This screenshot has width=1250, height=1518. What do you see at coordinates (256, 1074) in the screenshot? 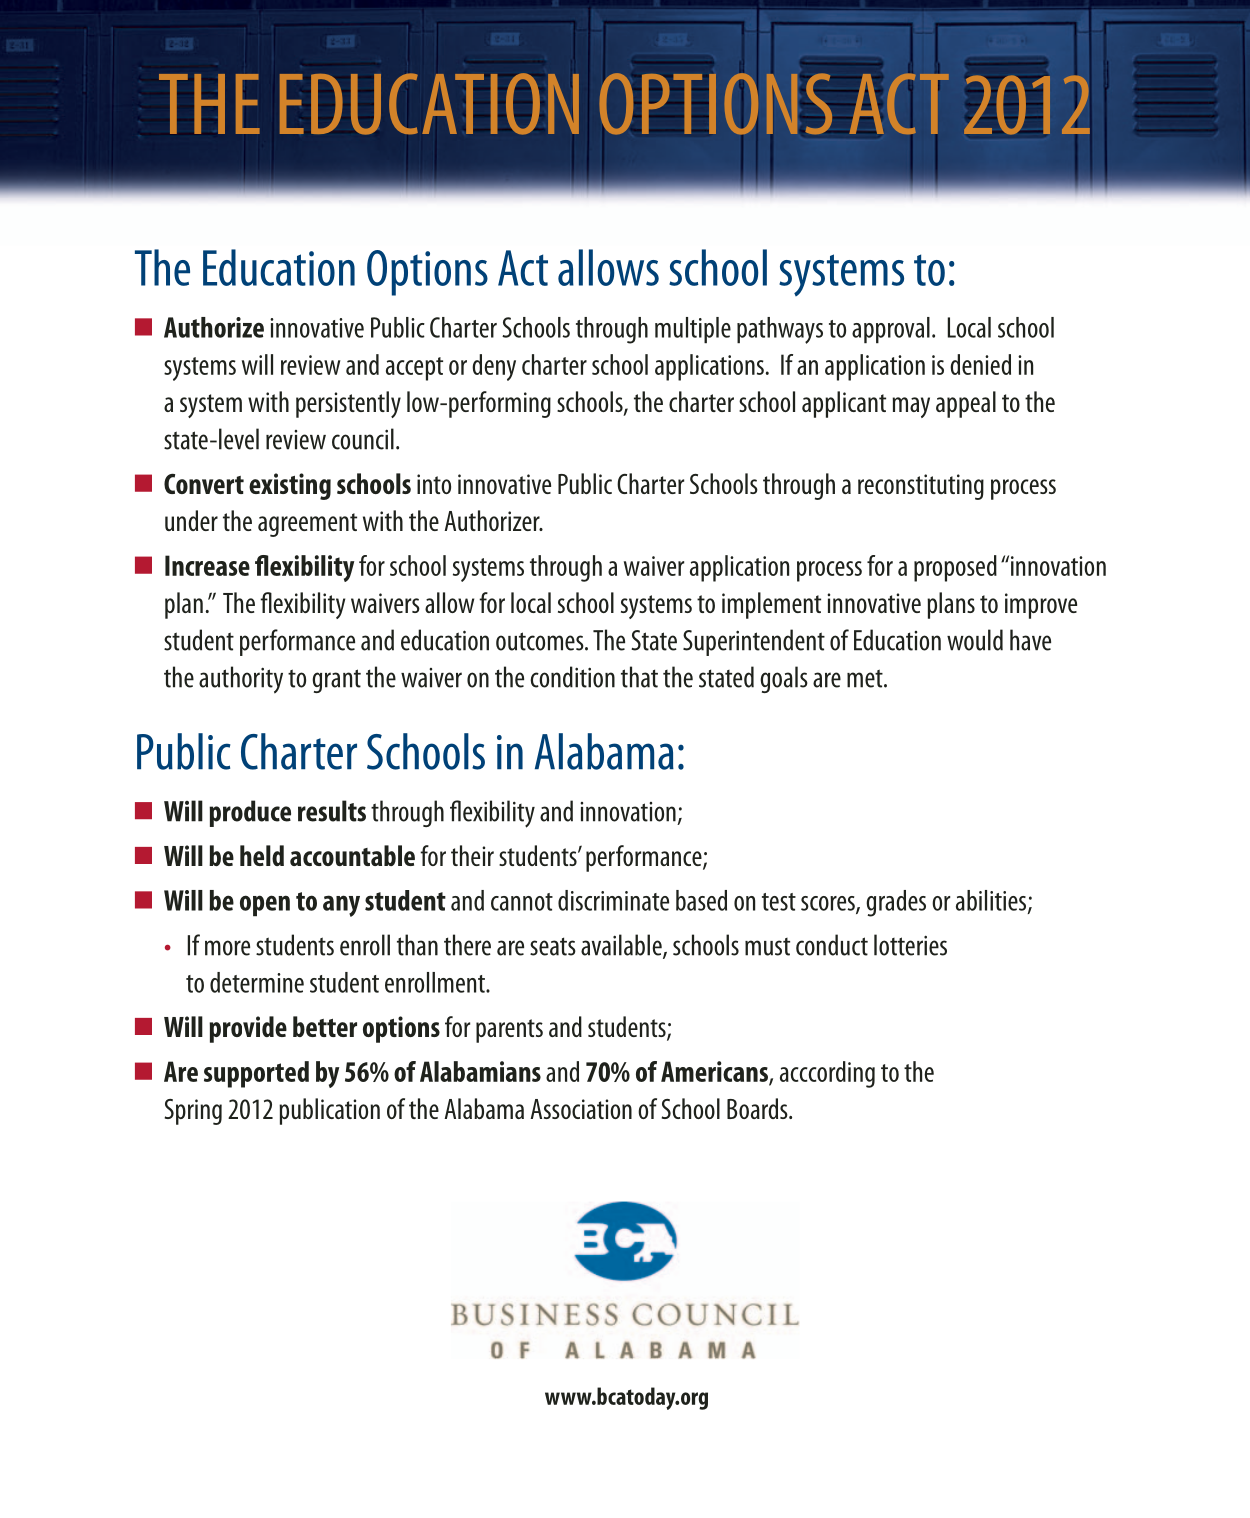
I see `supported` at bounding box center [256, 1074].
